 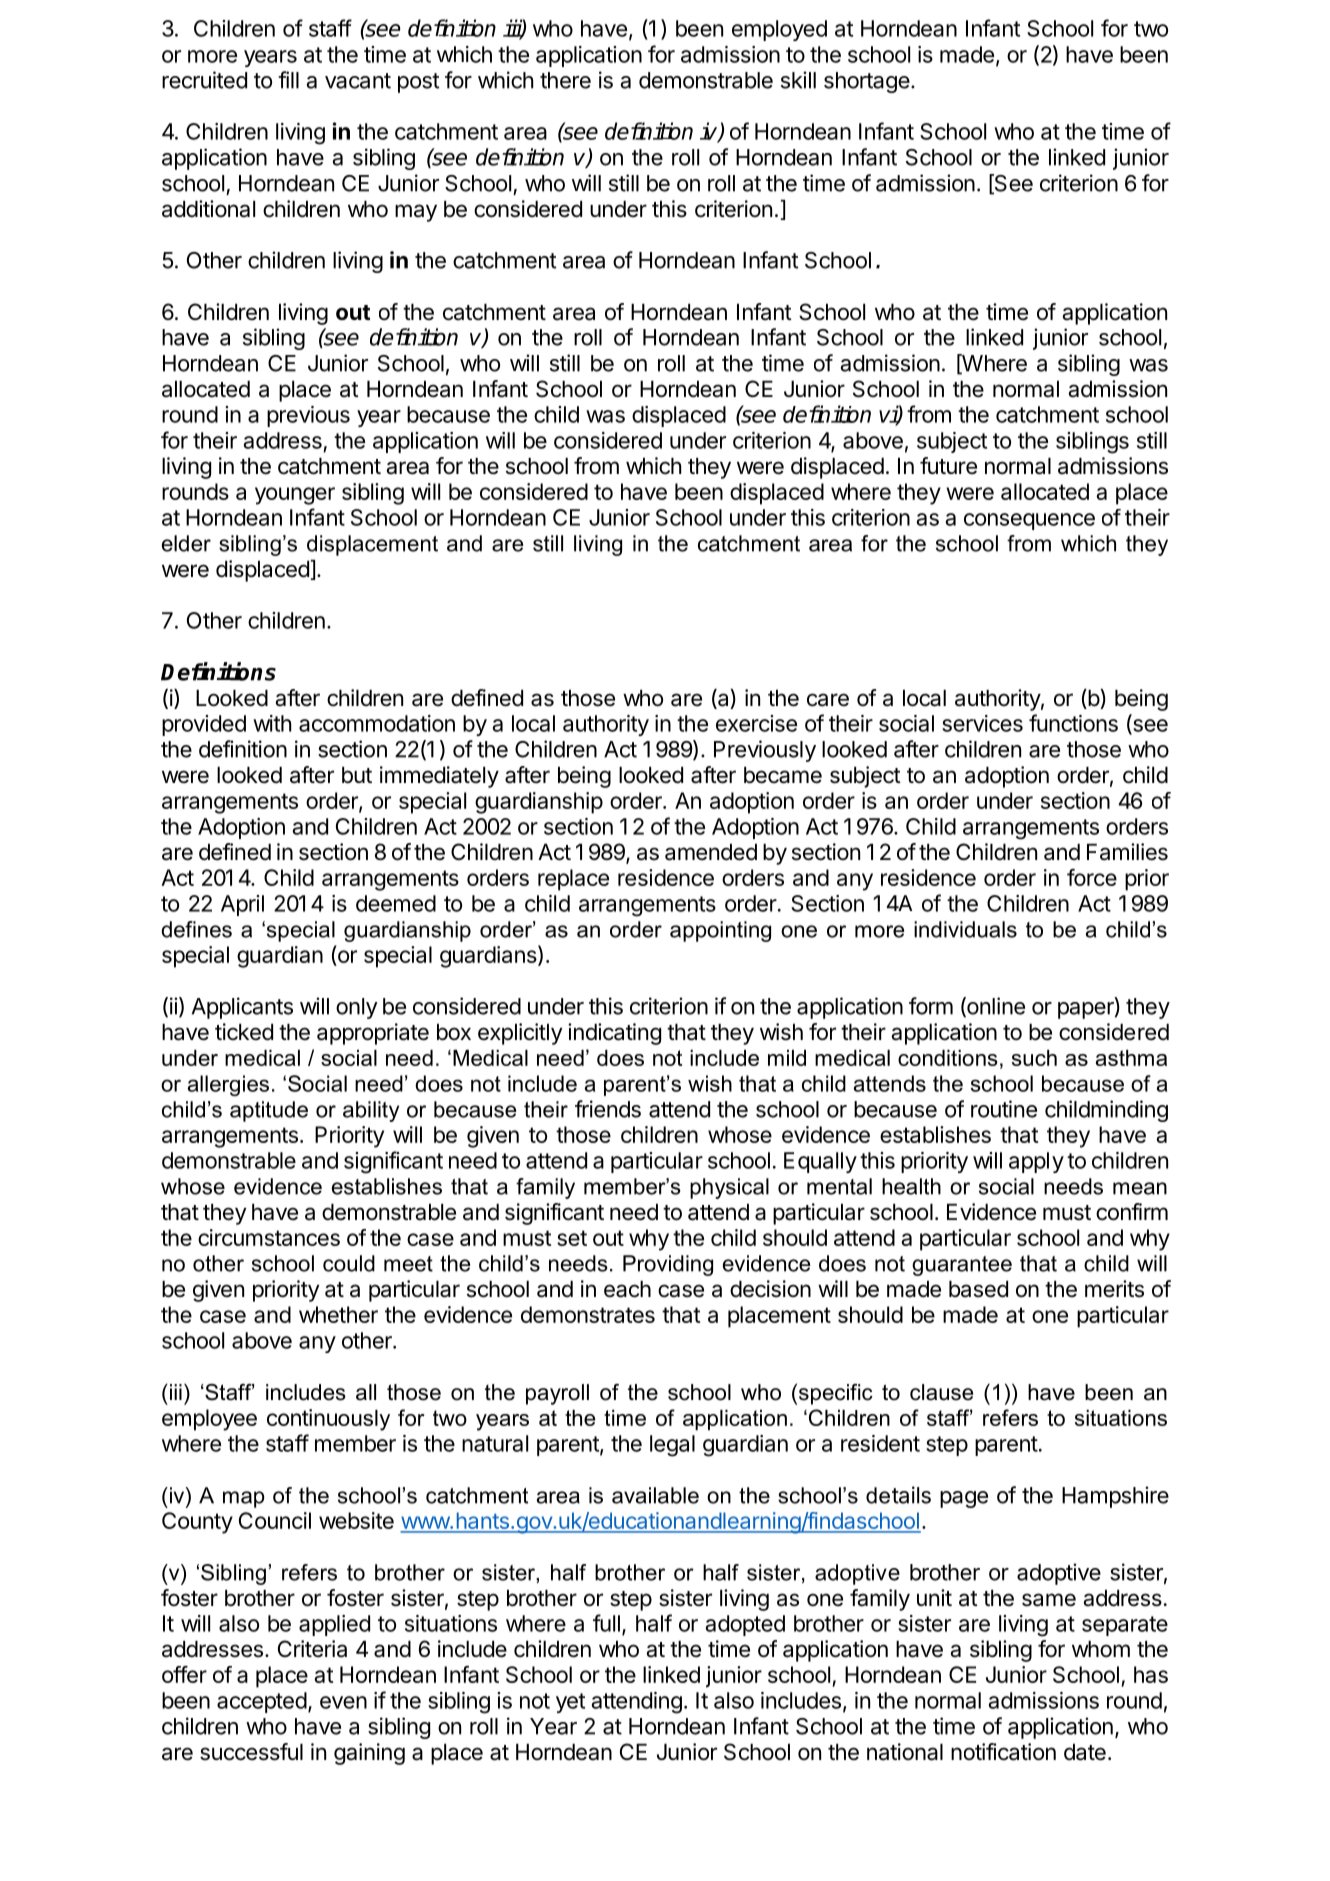 I want to click on shortage, so click(x=867, y=82).
